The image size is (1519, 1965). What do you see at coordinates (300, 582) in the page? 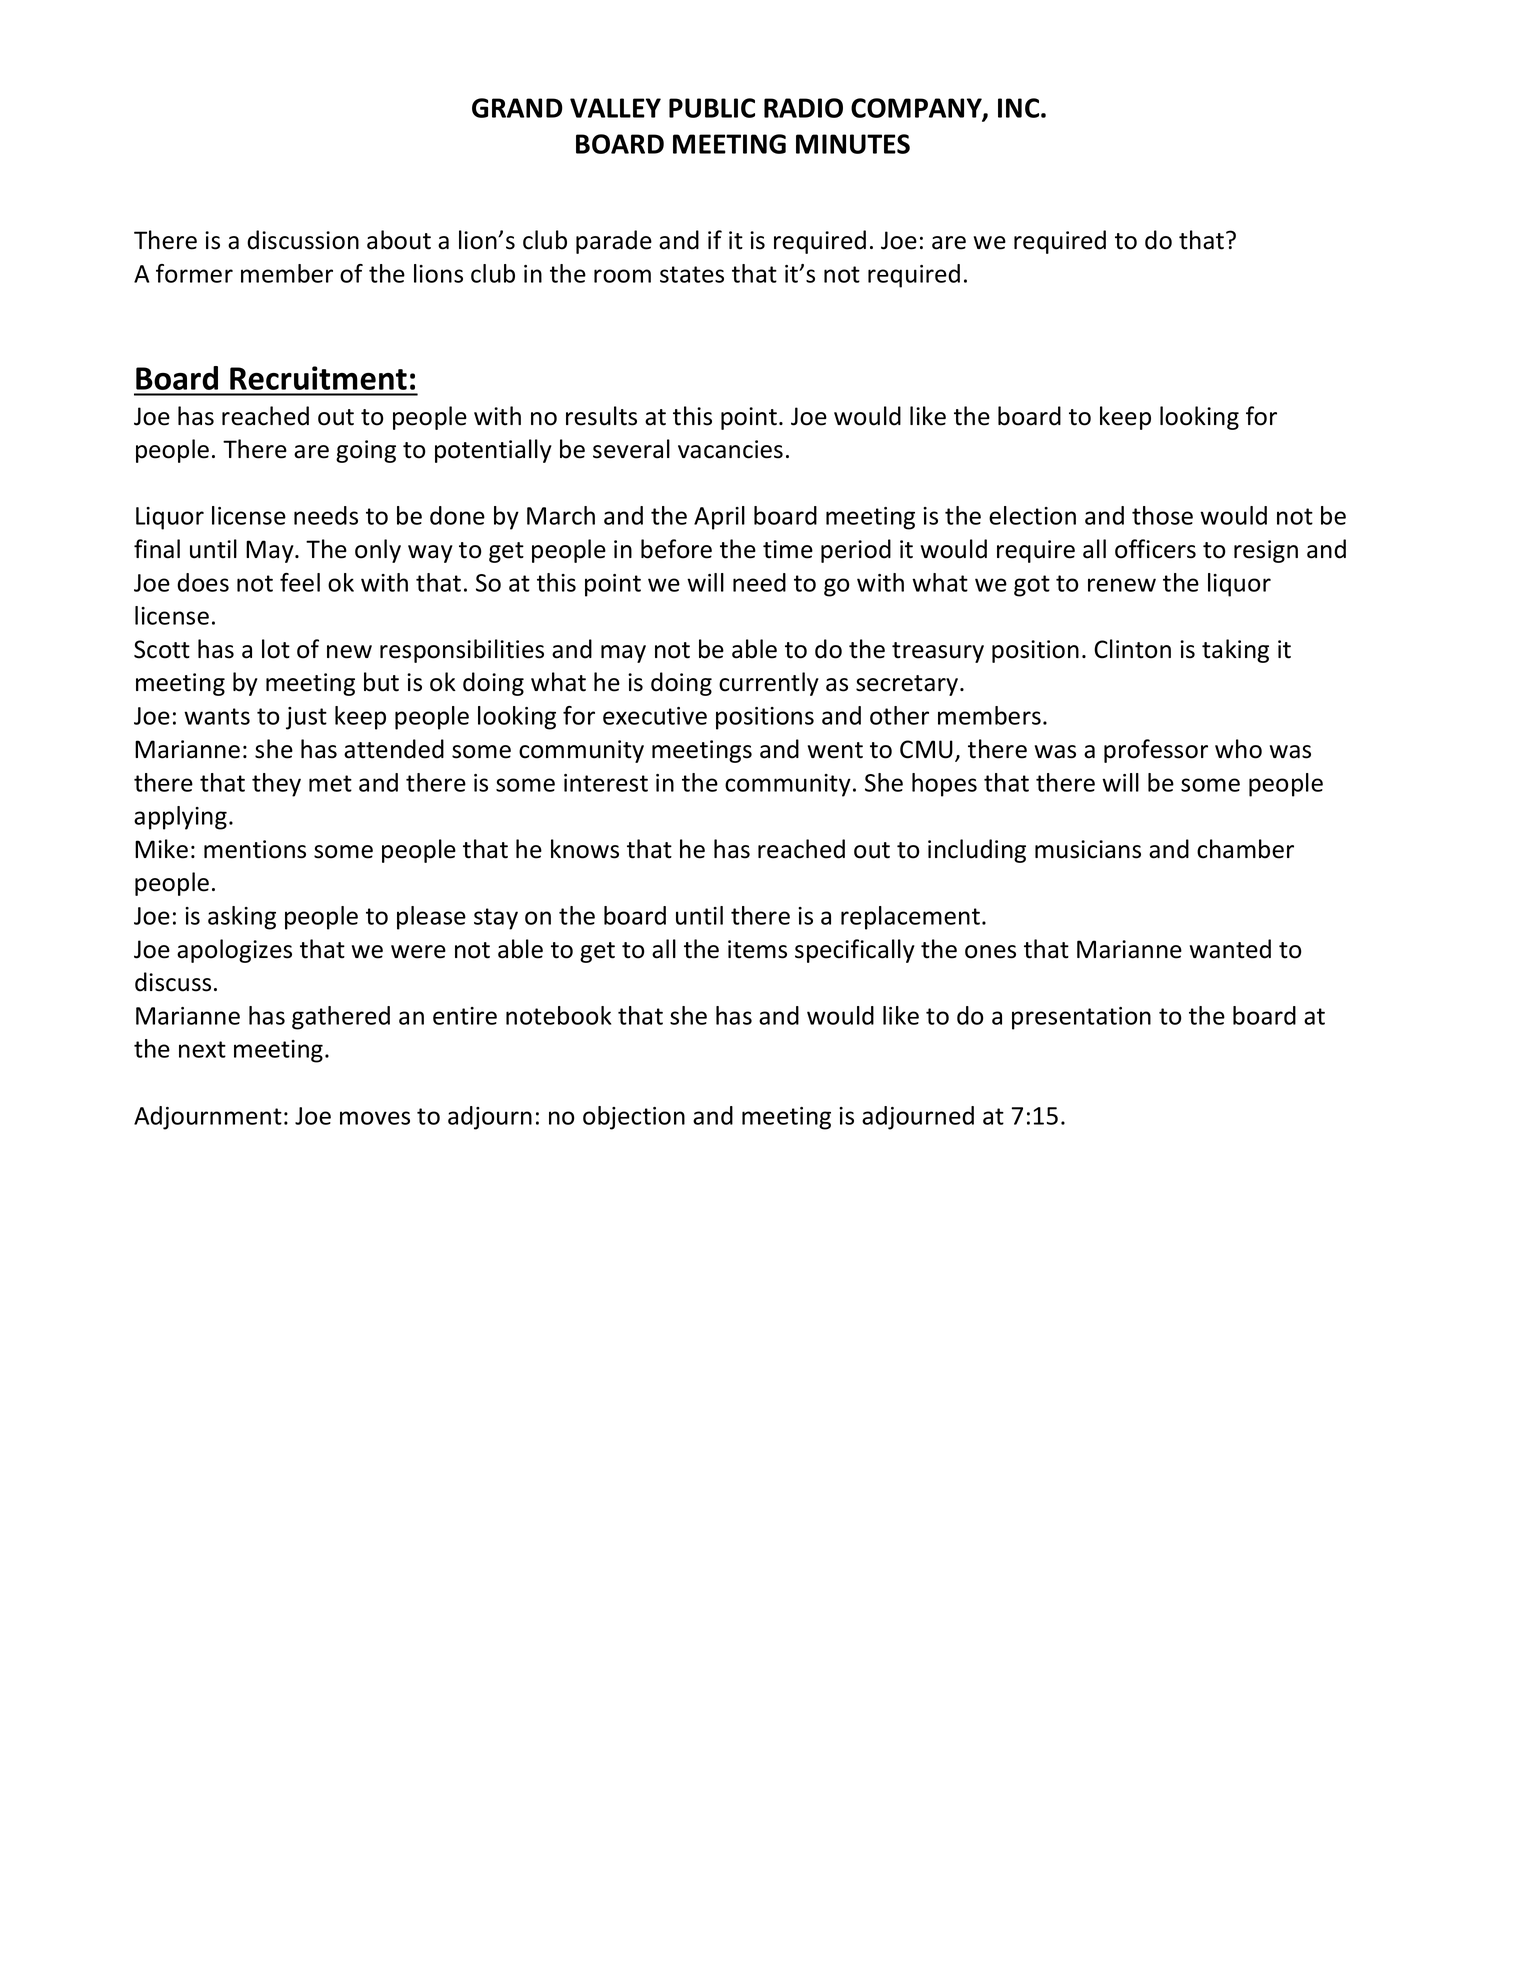
I see `feel` at bounding box center [300, 582].
